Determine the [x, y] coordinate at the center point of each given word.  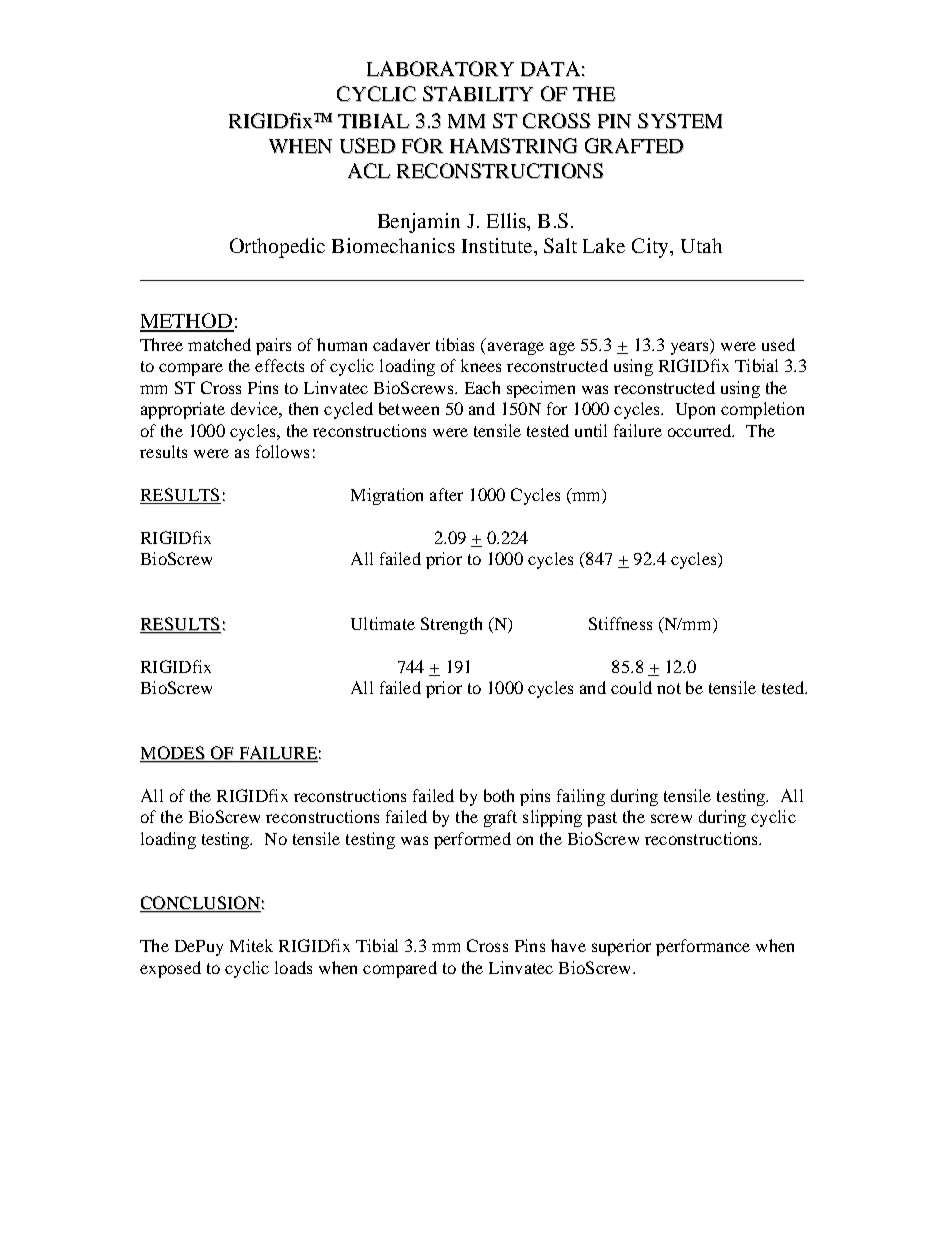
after [446, 494]
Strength [451, 625]
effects [279, 365]
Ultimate [383, 623]
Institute [498, 245]
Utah [701, 245]
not [669, 688]
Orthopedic [277, 248]
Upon [695, 411]
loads [293, 967]
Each [482, 387]
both [499, 795]
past [602, 819]
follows [282, 451]
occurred [701, 430]
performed [472, 840]
